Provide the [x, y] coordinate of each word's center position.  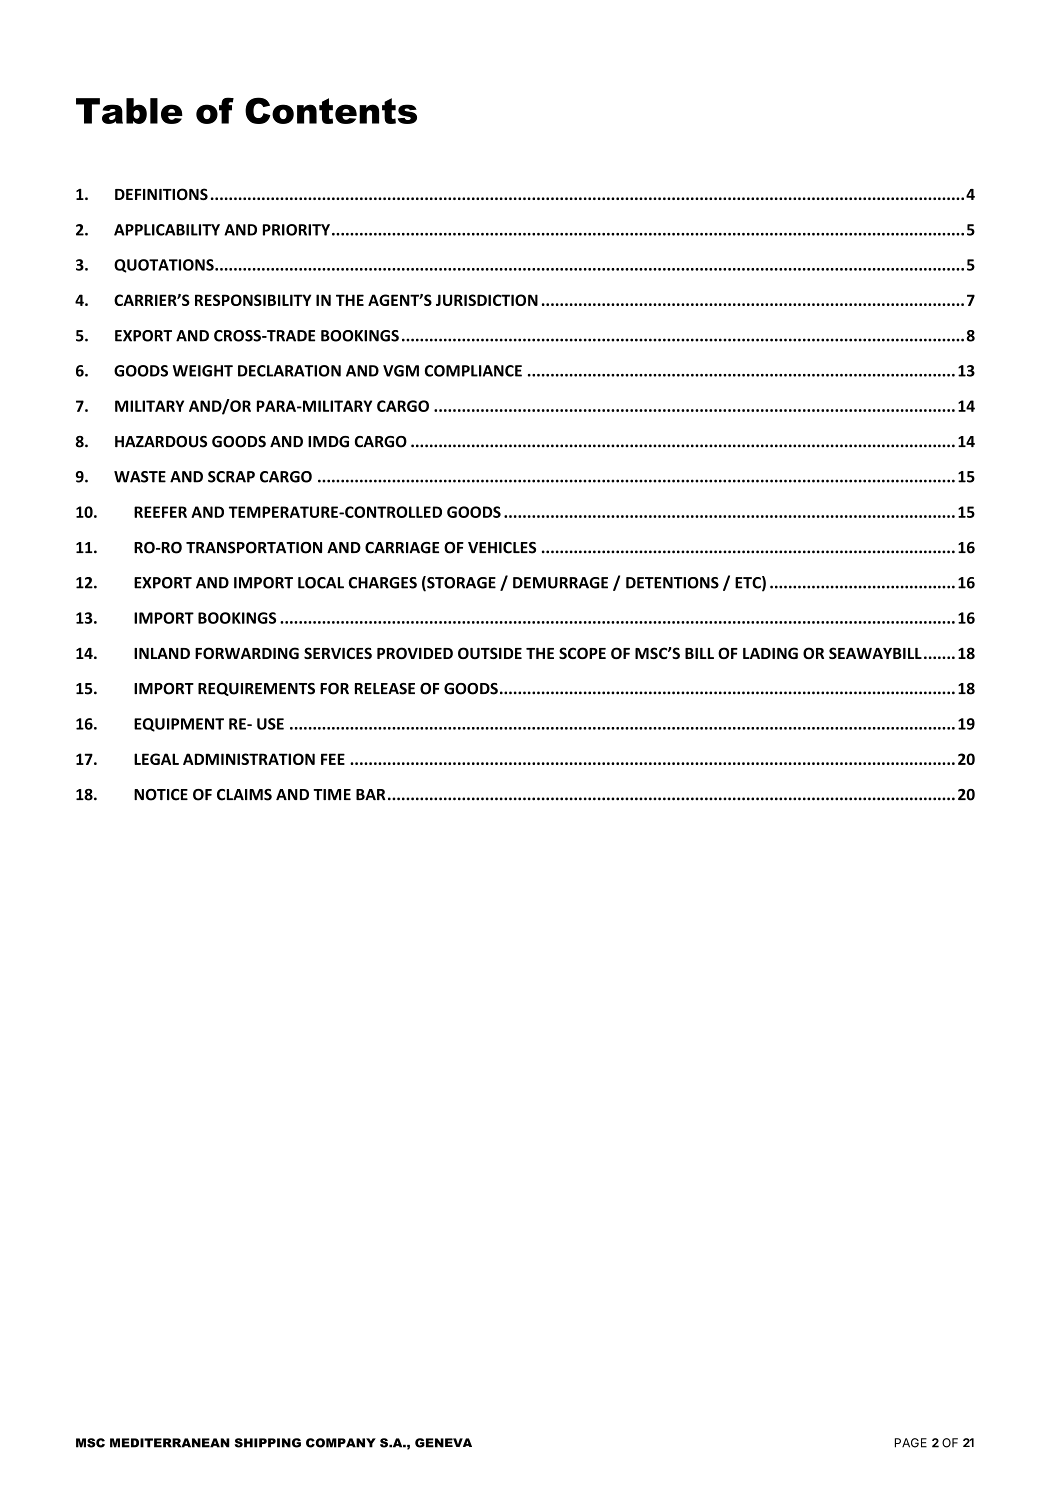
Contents [331, 110]
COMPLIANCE [473, 371]
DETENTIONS [672, 583]
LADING [770, 653]
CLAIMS [244, 795]
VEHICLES [502, 548]
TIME [332, 794]
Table [129, 111]
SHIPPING [268, 1443]
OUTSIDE [490, 653]
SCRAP [231, 477]
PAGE [911, 1443]
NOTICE [161, 795]
